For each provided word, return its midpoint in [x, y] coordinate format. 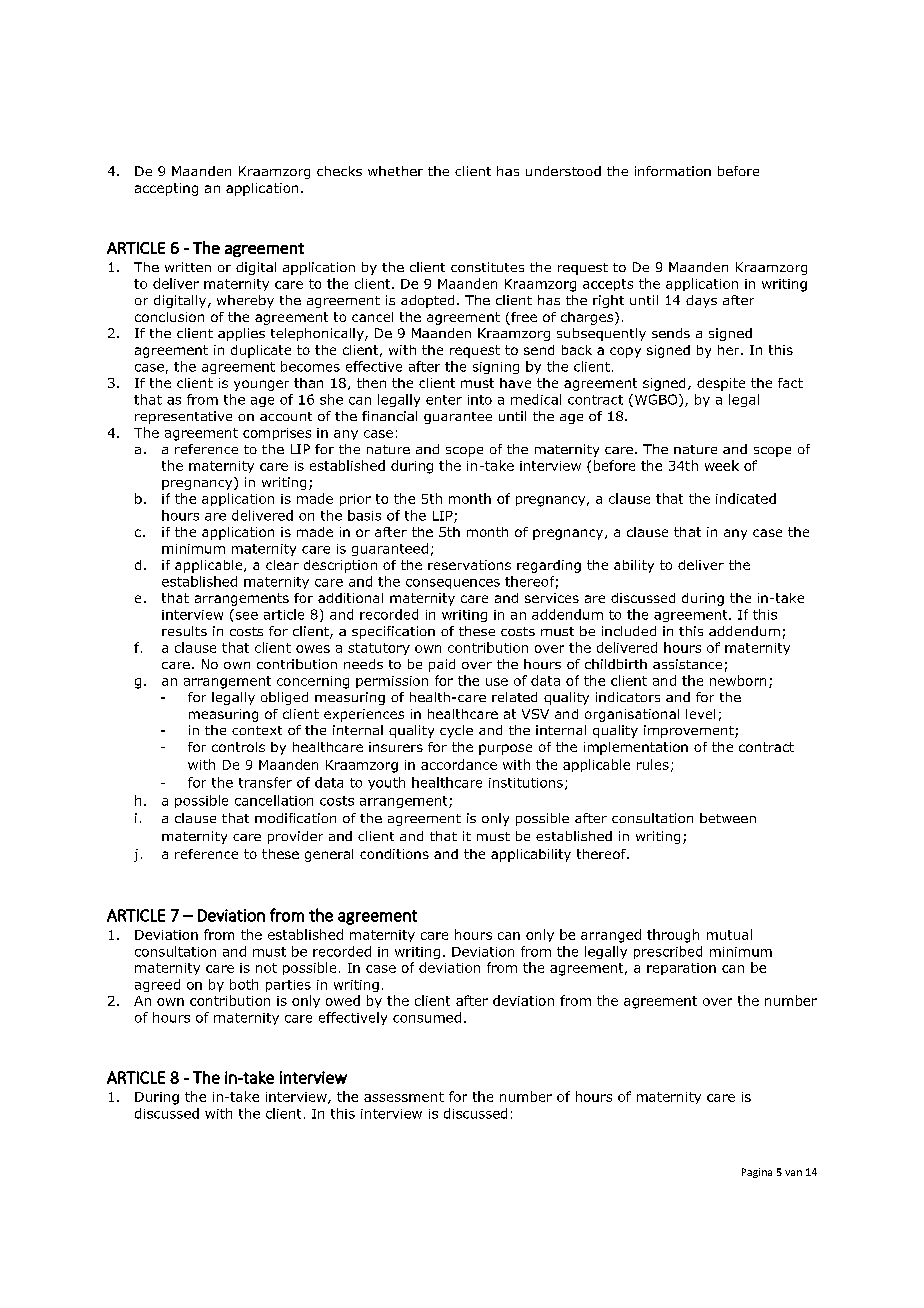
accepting [166, 189]
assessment [404, 1097]
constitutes [487, 267]
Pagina [757, 1173]
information [673, 171]
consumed [427, 1017]
